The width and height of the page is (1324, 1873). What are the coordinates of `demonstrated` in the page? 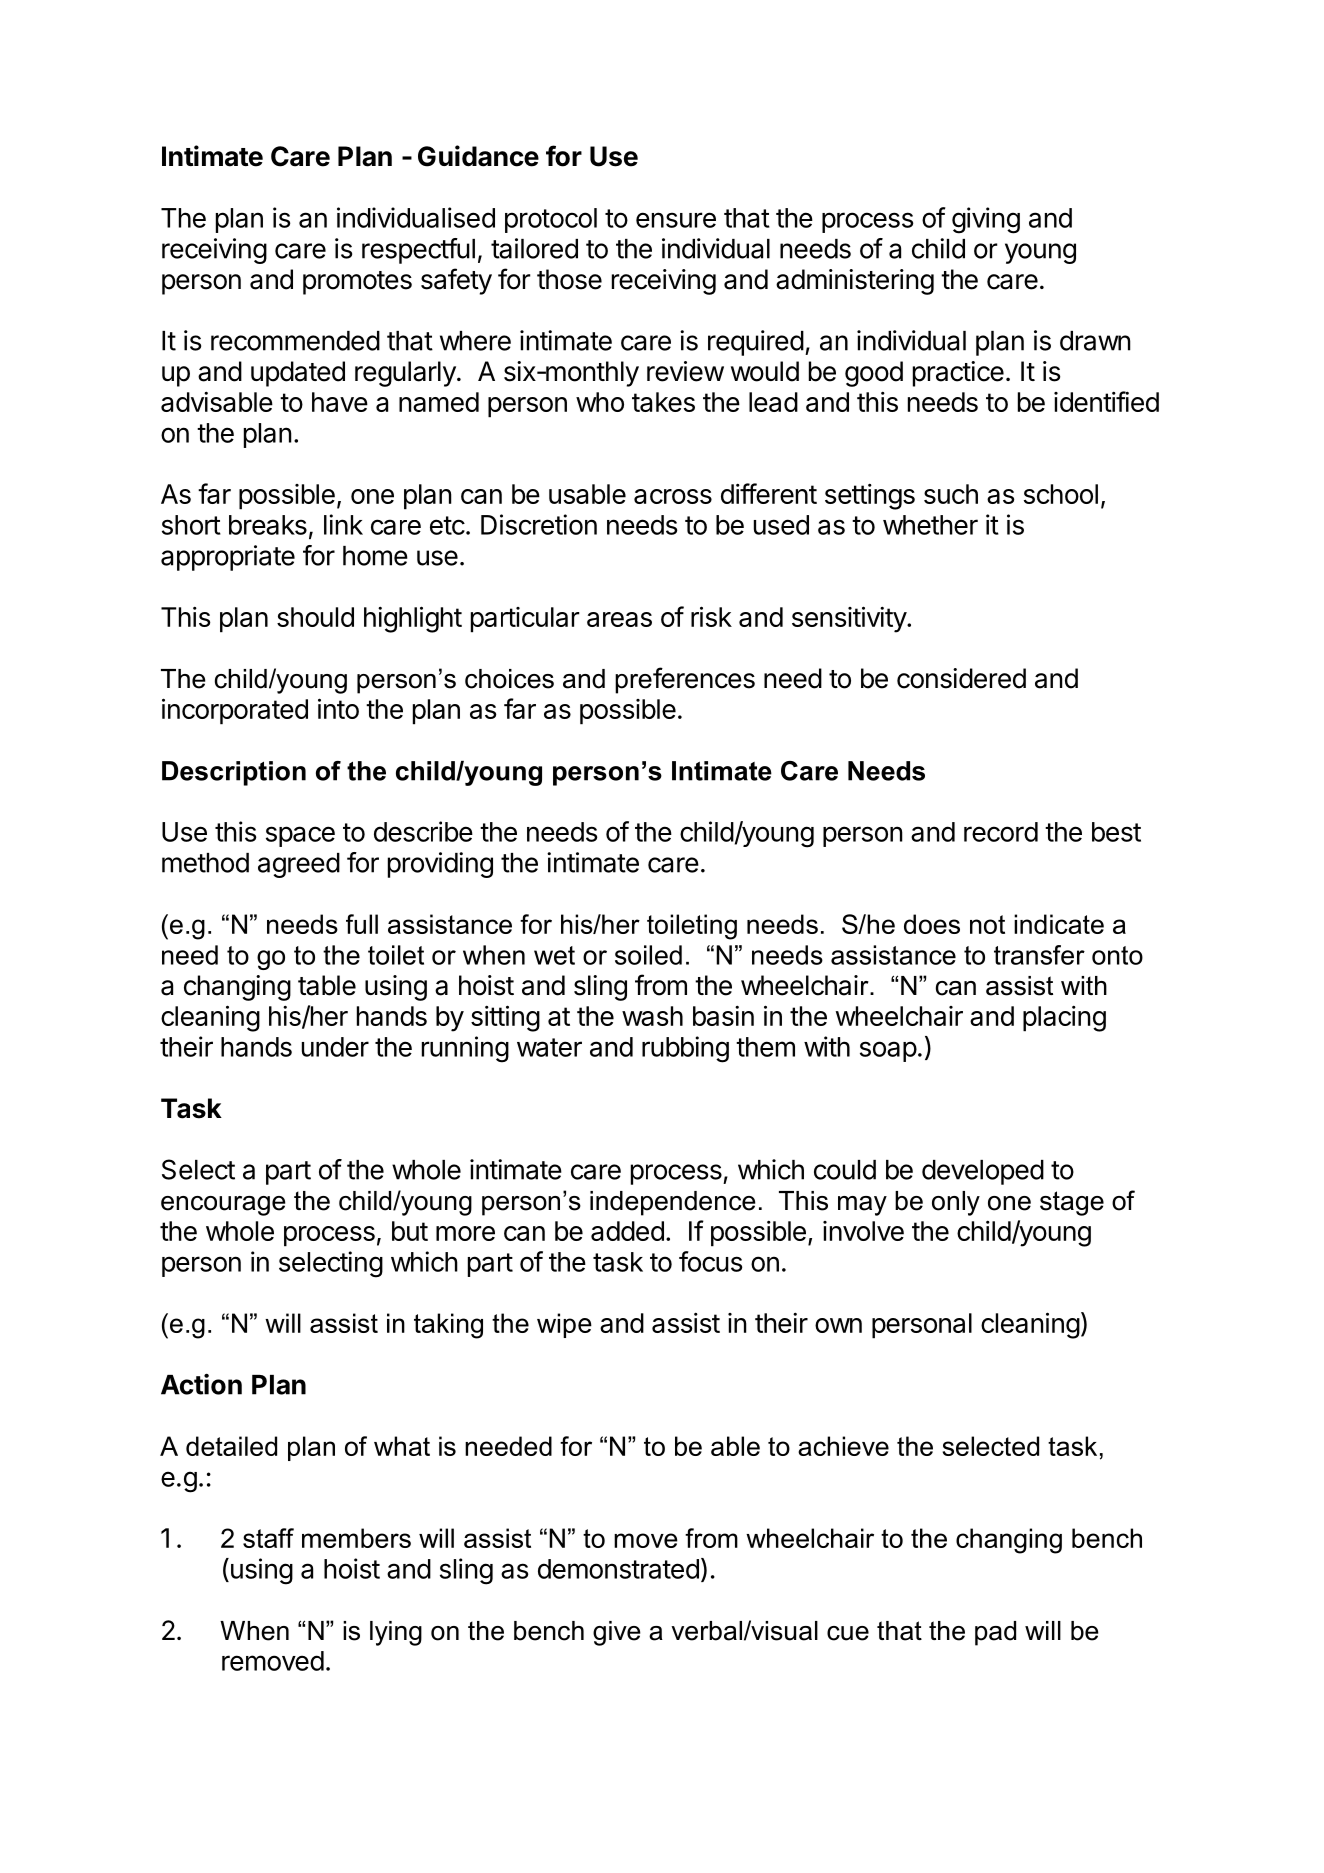 It's located at (618, 1569).
